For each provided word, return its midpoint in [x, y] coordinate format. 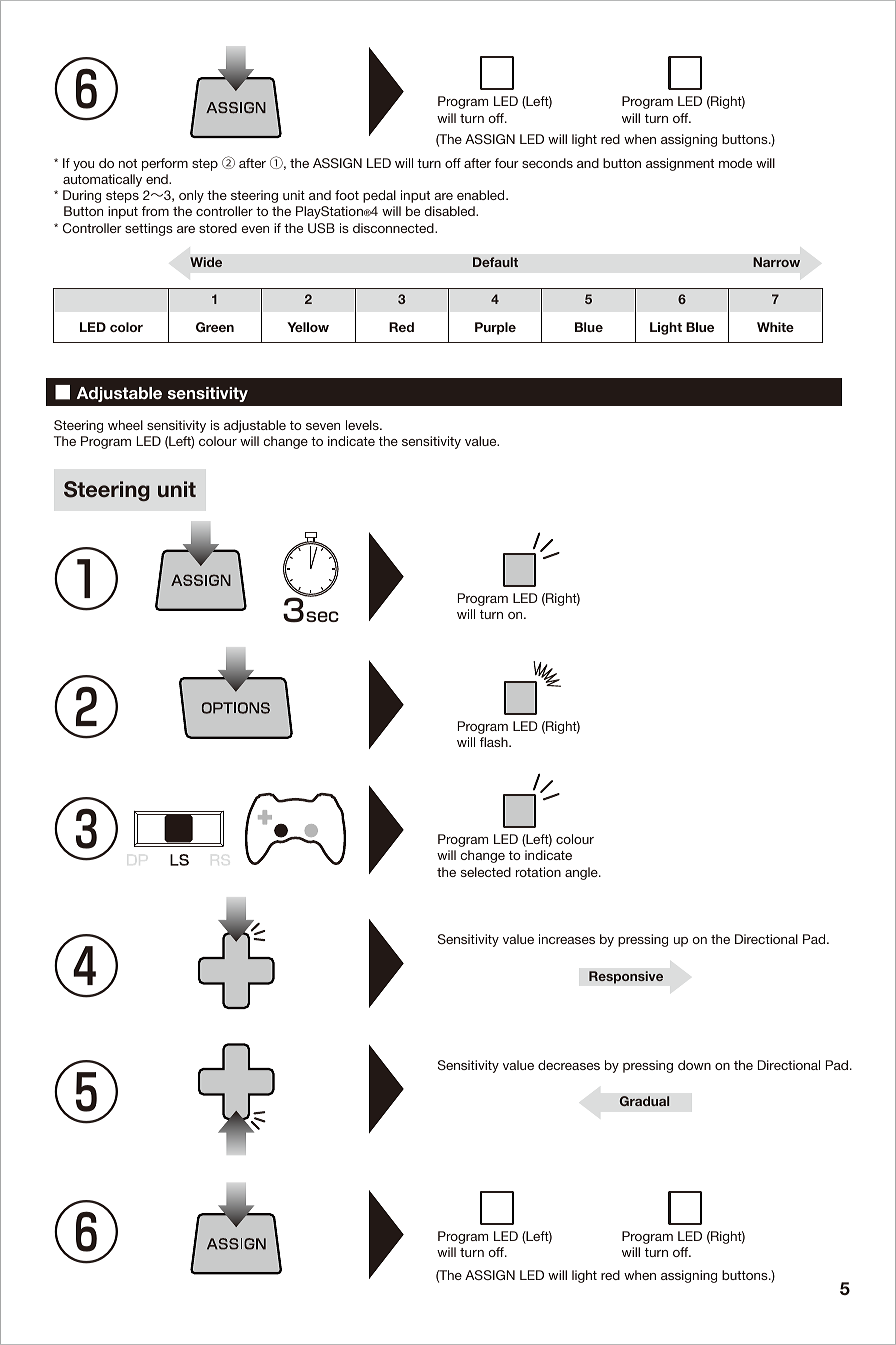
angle [582, 873]
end [158, 179]
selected [486, 872]
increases [567, 939]
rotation [538, 872]
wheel [125, 425]
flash [495, 742]
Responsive [626, 977]
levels [363, 425]
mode [735, 163]
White [775, 327]
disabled [450, 211]
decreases [569, 1065]
